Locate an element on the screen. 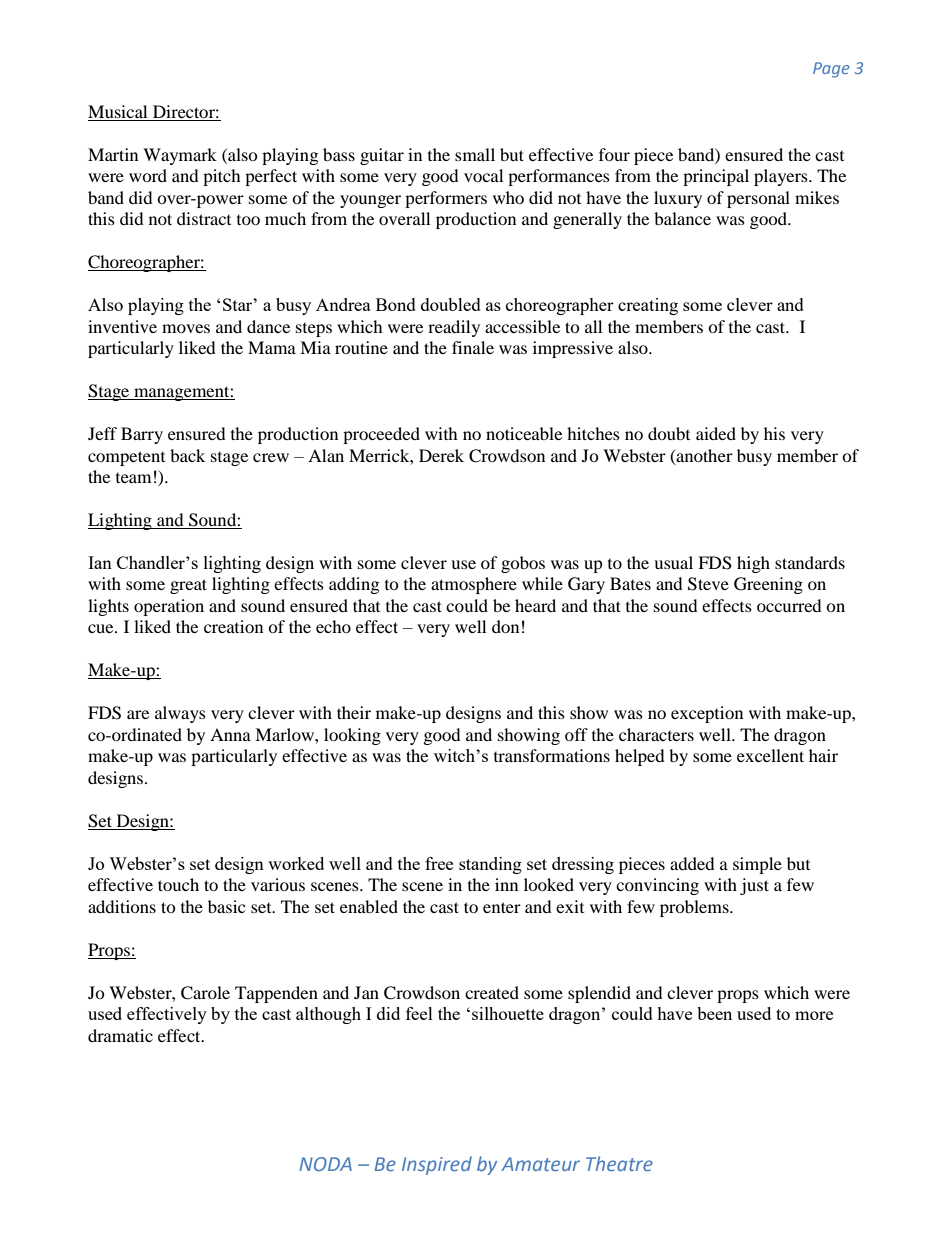  operation is located at coordinates (169, 607).
